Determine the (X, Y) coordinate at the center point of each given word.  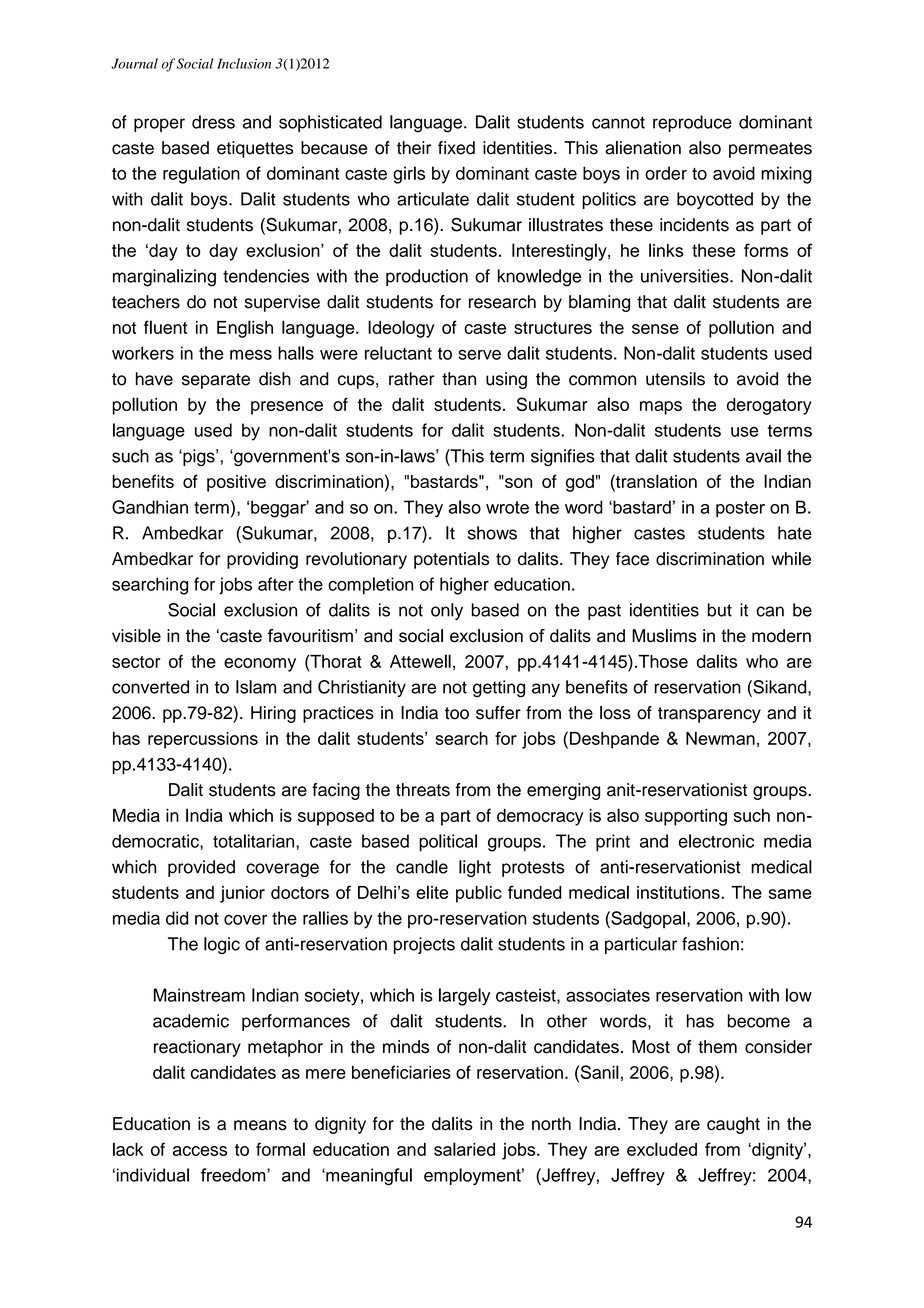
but (720, 610)
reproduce (692, 123)
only (447, 611)
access (200, 1151)
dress (213, 122)
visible (136, 636)
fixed (456, 148)
